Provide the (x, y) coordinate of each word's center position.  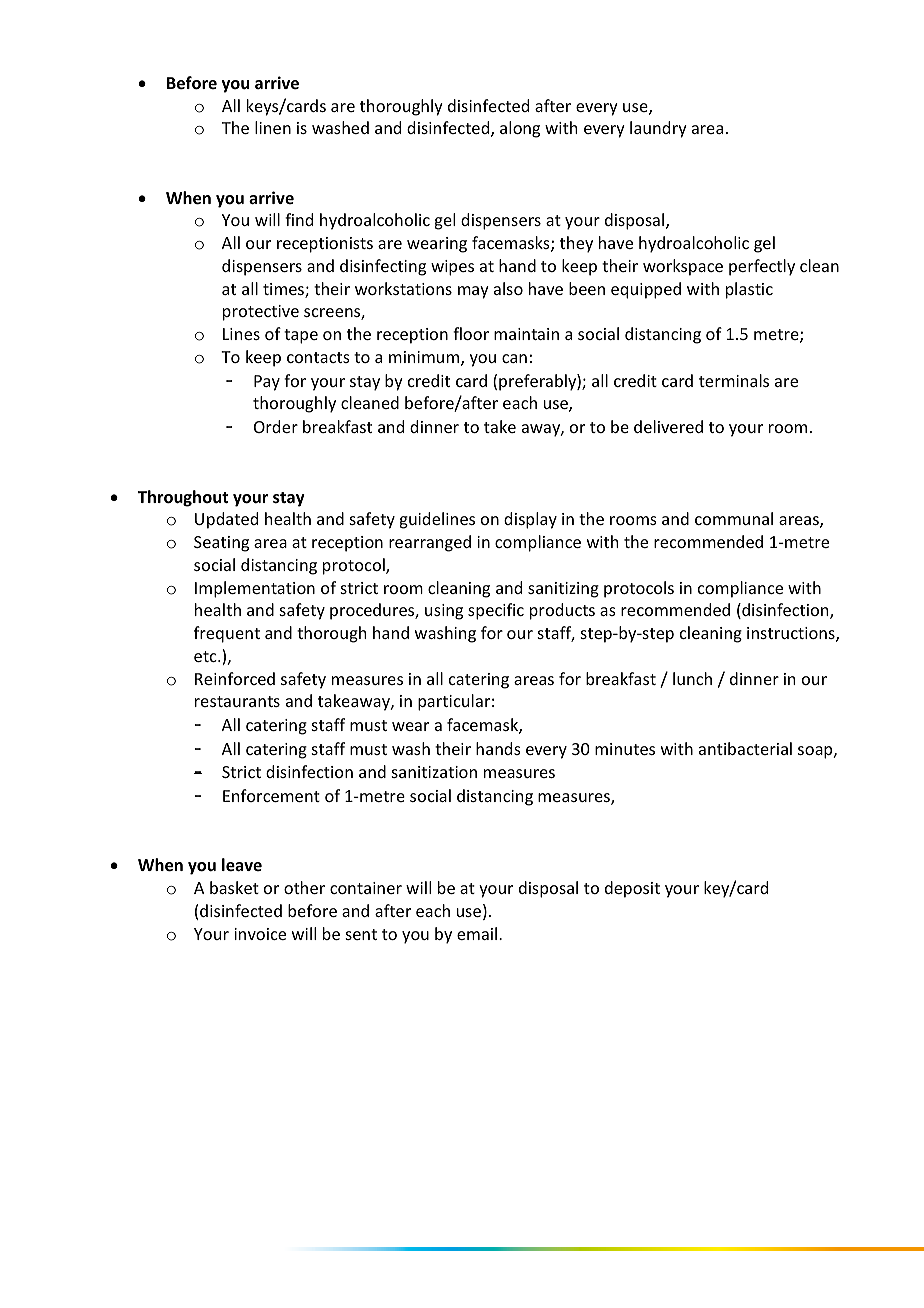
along (520, 129)
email (477, 933)
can (514, 358)
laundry (658, 129)
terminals (734, 380)
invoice (260, 934)
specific (496, 611)
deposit (632, 889)
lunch (692, 678)
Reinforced (235, 678)
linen (273, 127)
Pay (267, 383)
